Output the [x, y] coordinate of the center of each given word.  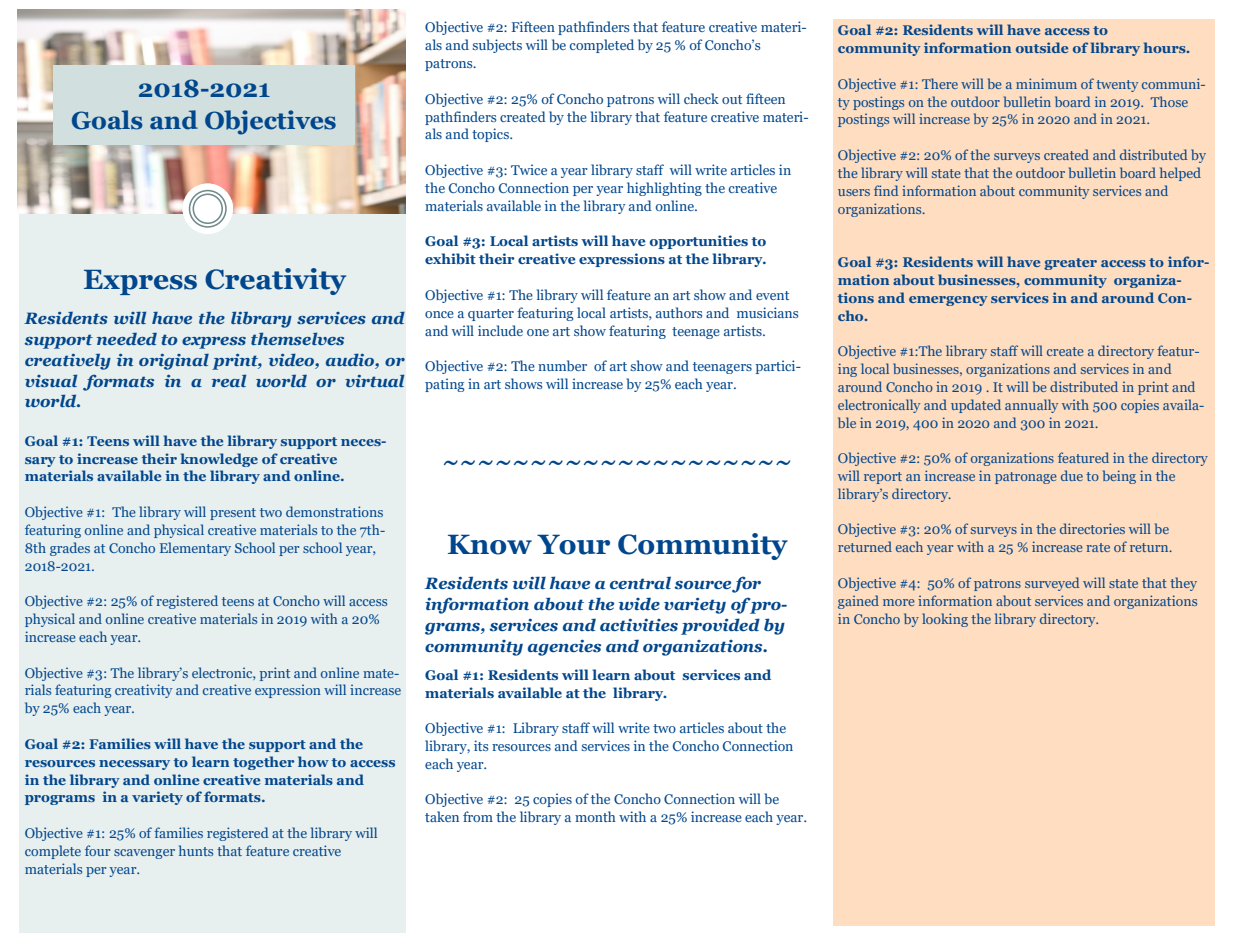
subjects [497, 46]
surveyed [1052, 584]
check [701, 98]
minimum [1046, 83]
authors [679, 312]
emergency [948, 301]
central [640, 582]
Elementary [195, 549]
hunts [196, 850]
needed [127, 339]
